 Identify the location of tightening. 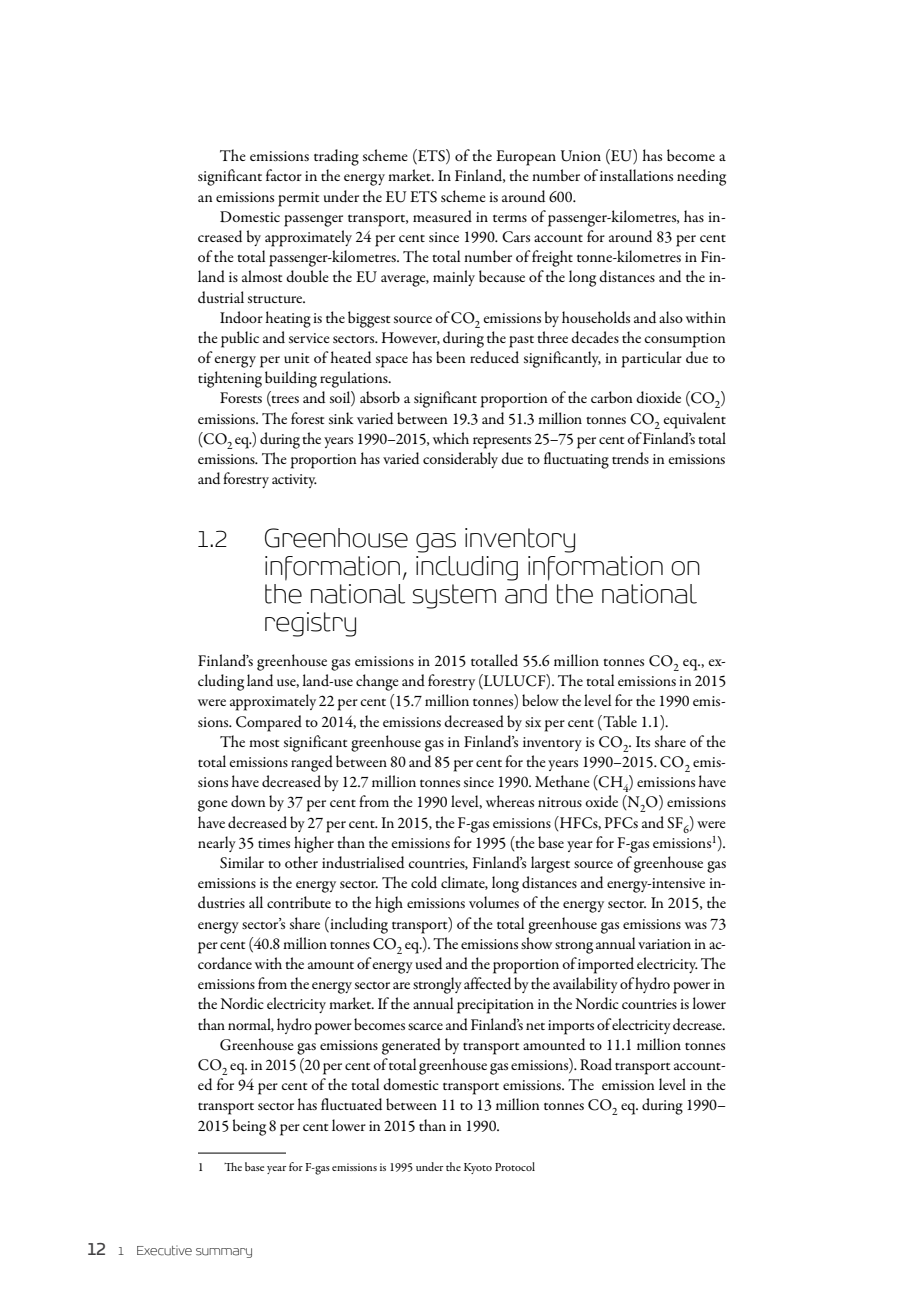
(230, 379).
